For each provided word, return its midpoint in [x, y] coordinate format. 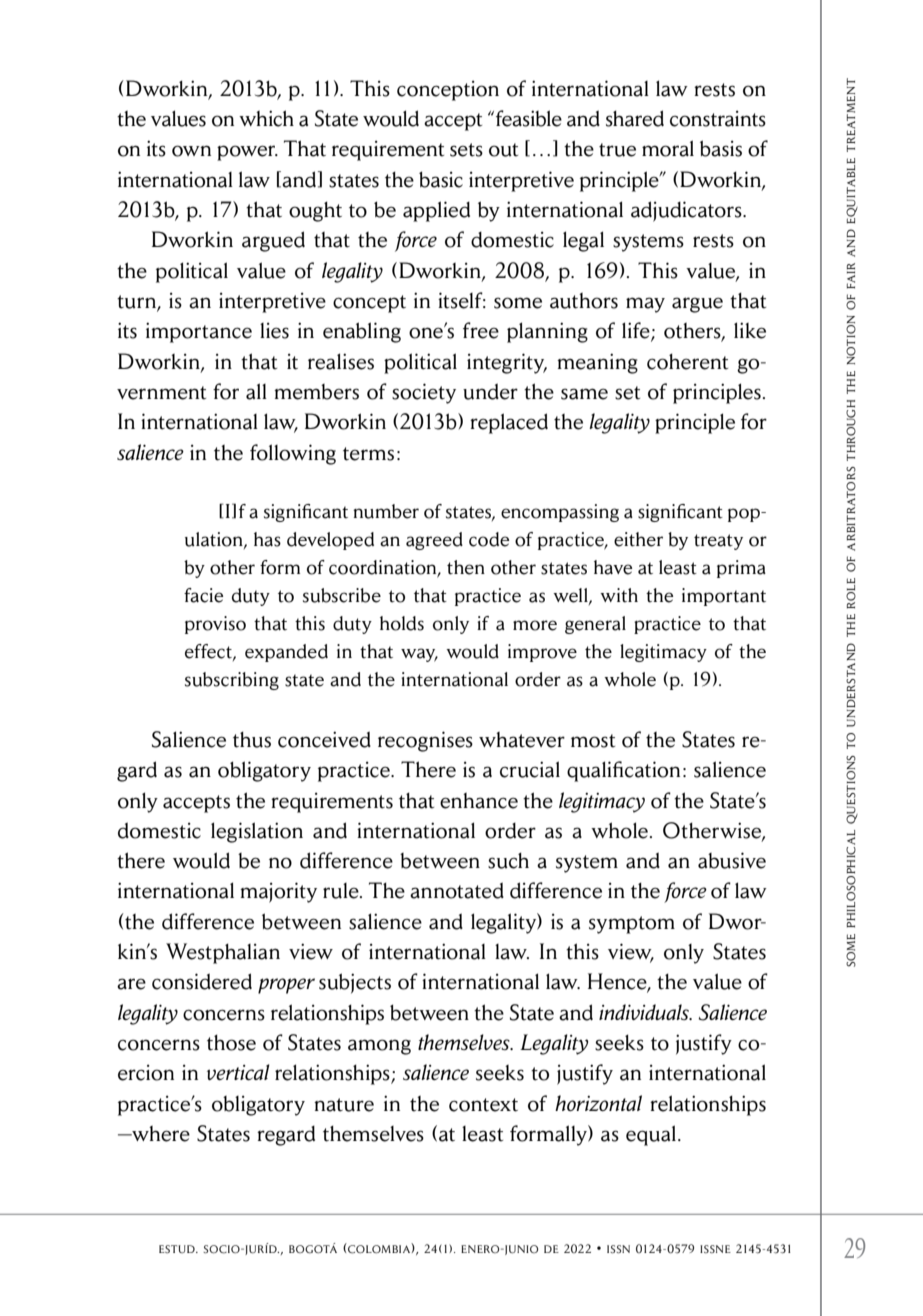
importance [199, 332]
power [247, 153]
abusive [732, 860]
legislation [257, 832]
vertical [238, 1072]
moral [668, 148]
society [424, 393]
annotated [457, 890]
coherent [687, 361]
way [419, 655]
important [724, 597]
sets [466, 150]
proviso [215, 625]
